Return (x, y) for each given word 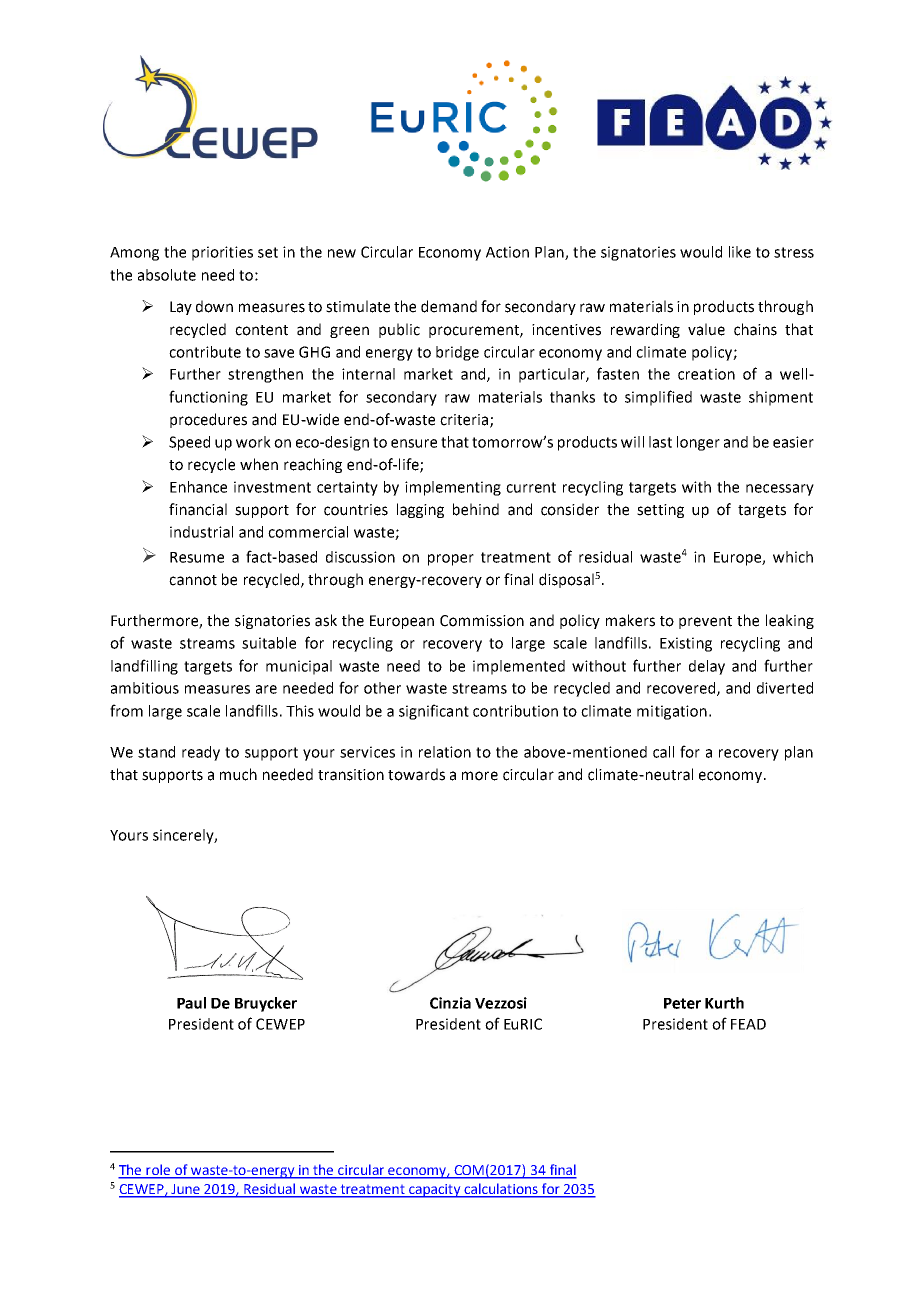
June (186, 1190)
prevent (705, 622)
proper (451, 560)
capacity (435, 1191)
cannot (193, 580)
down (214, 306)
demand (449, 306)
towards (416, 774)
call (663, 752)
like (740, 252)
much (238, 774)
